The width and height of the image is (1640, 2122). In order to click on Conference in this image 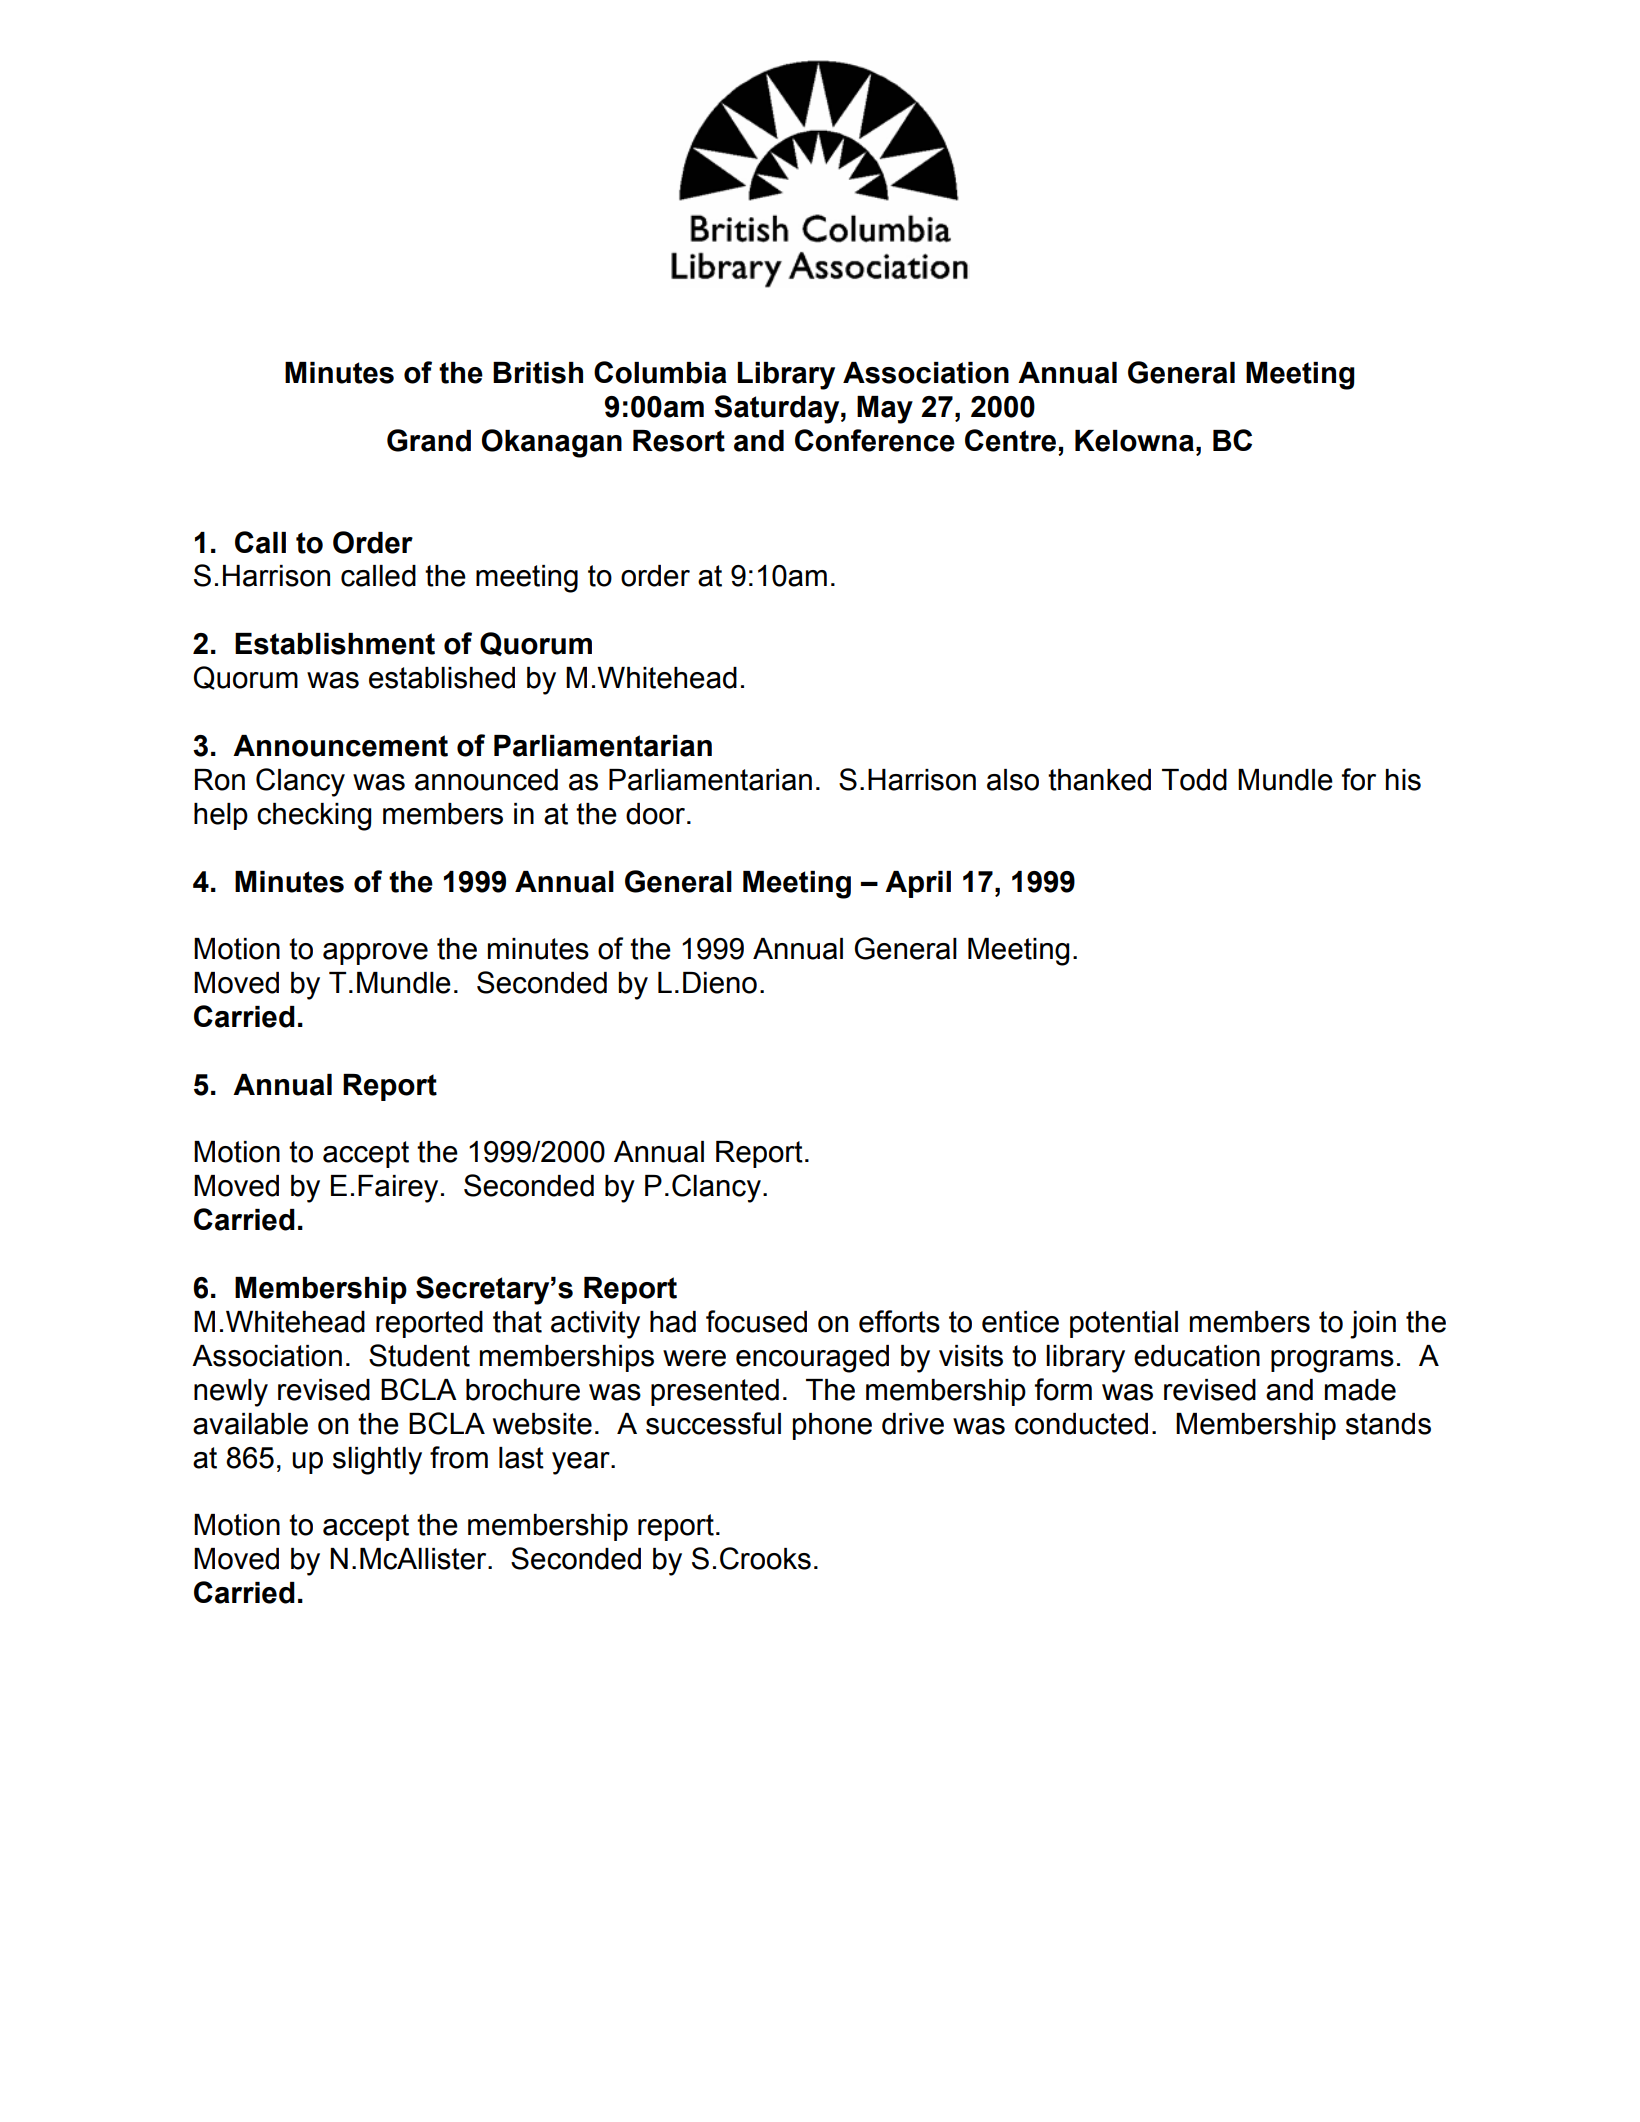, I will do `click(875, 440)`.
